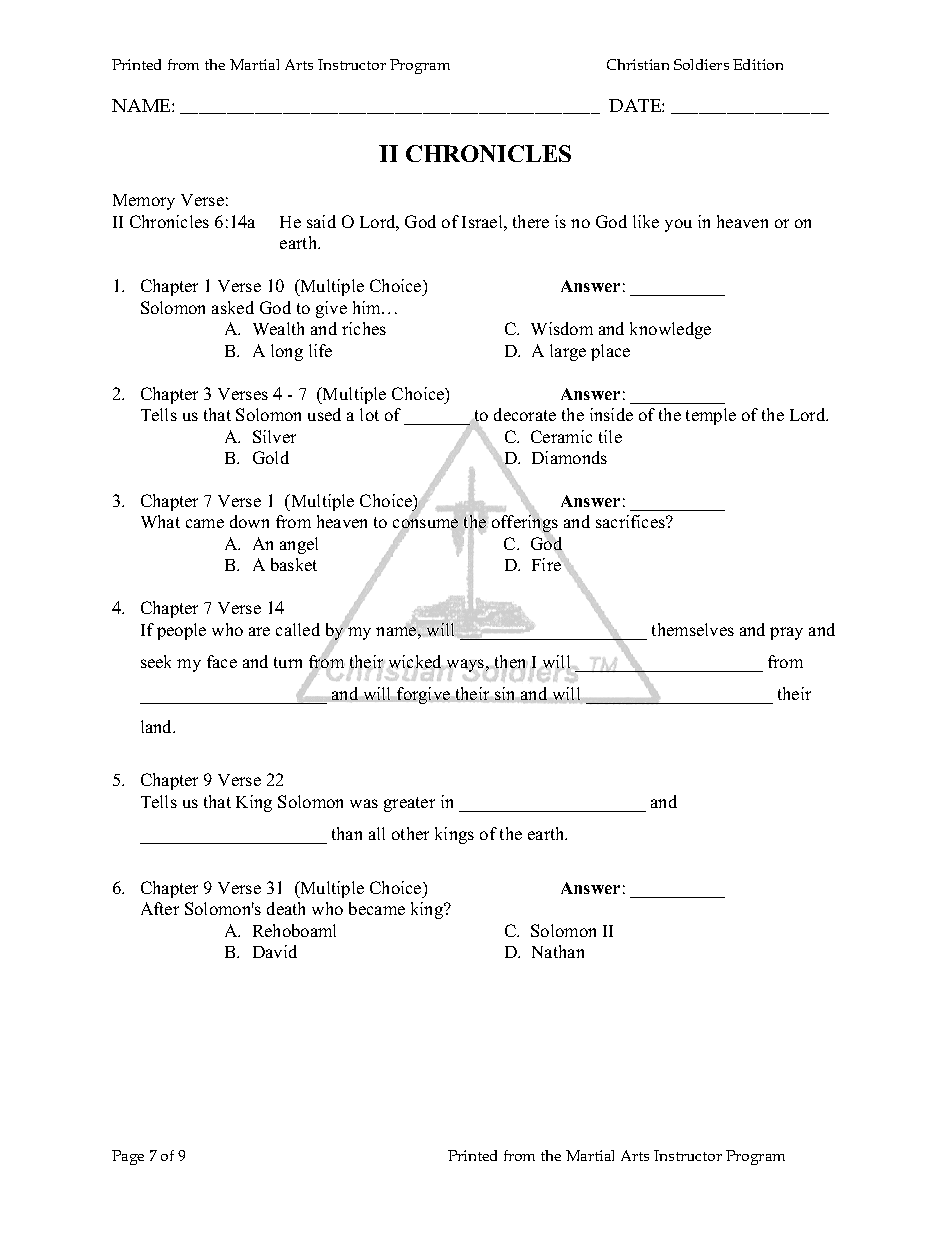 This image has width=952, height=1233. Describe the element at coordinates (410, 833) in the image. I see `other` at that location.
